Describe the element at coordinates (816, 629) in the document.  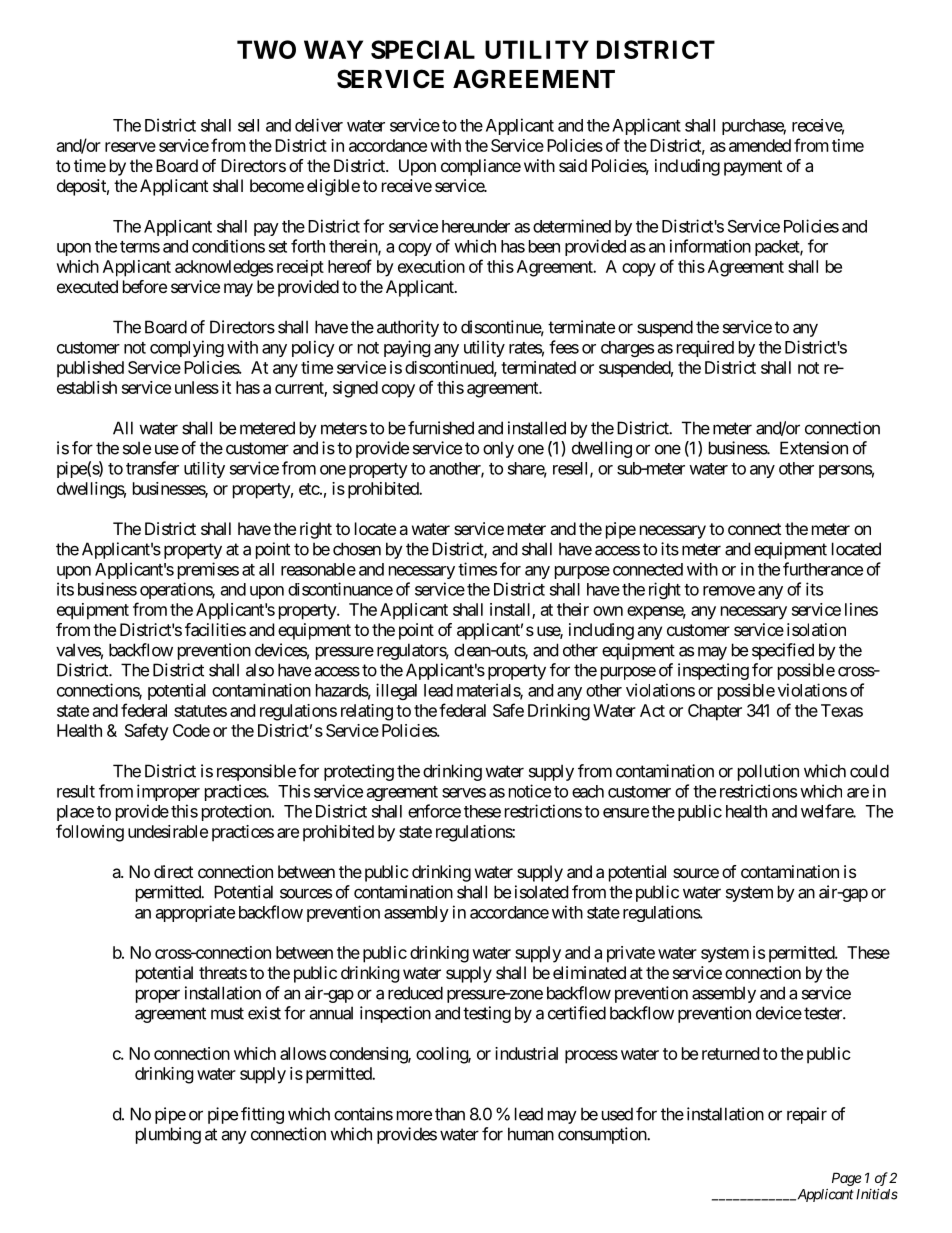
I see `isolation` at that location.
